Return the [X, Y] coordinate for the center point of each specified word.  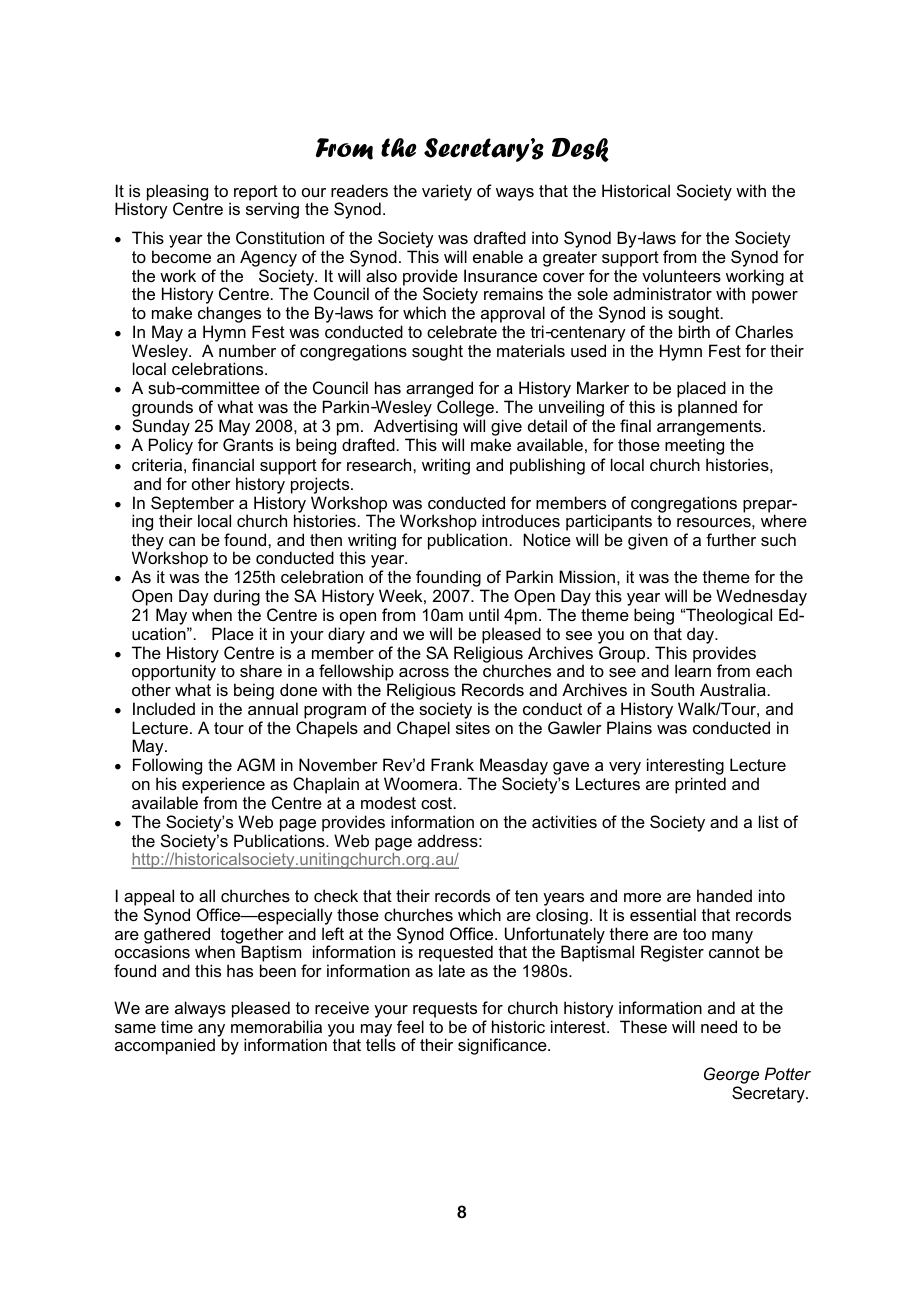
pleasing [177, 193]
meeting [694, 446]
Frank [452, 764]
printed [700, 785]
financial [223, 464]
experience [223, 787]
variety [447, 192]
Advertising [415, 429]
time [177, 1026]
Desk [580, 150]
